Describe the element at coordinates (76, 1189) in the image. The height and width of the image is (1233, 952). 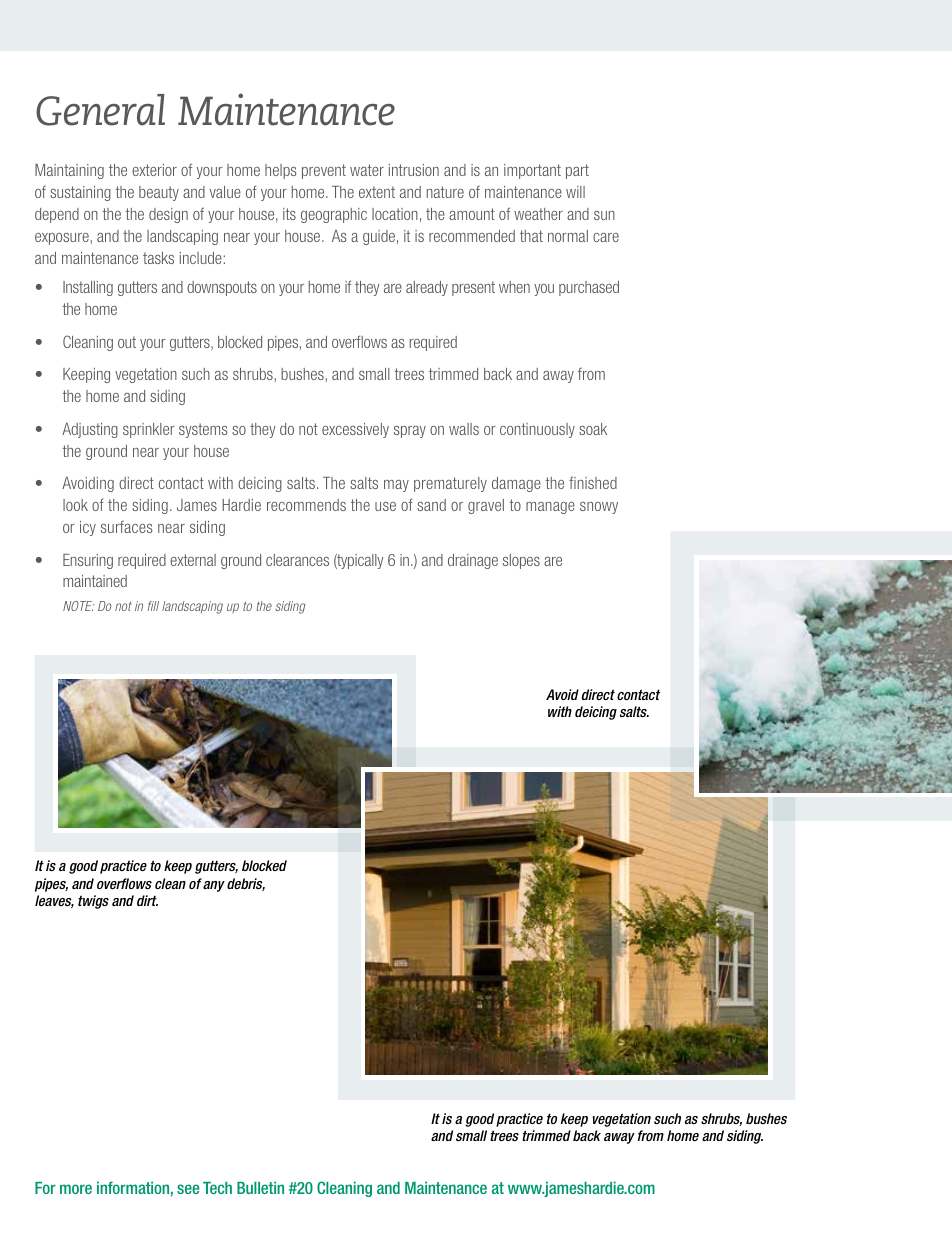
I see `more` at that location.
